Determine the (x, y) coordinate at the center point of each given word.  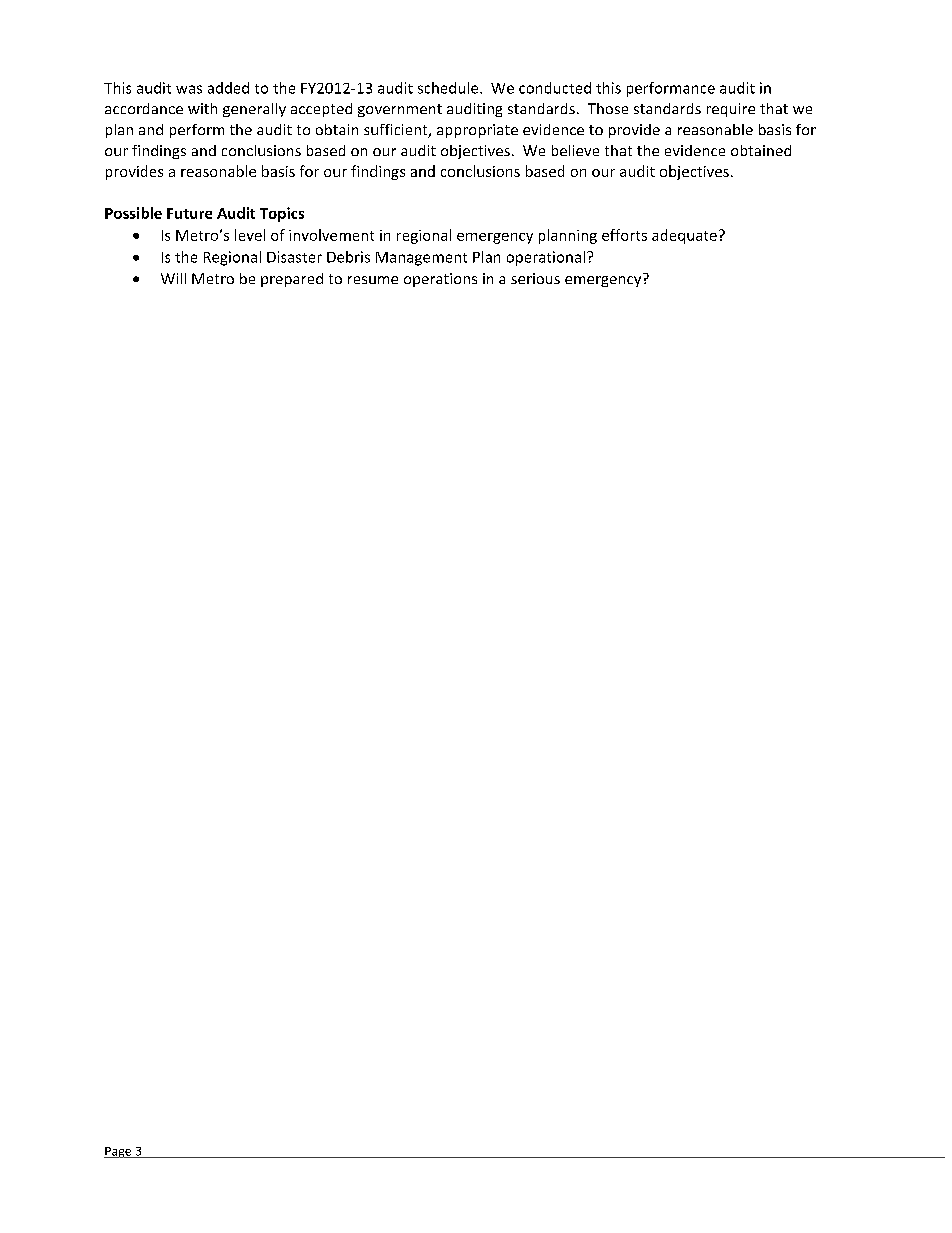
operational (546, 258)
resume (373, 280)
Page (119, 1152)
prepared (292, 280)
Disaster (294, 257)
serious (535, 278)
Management (421, 259)
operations (440, 280)
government (400, 110)
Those (608, 108)
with (202, 108)
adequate (684, 236)
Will (173, 278)
